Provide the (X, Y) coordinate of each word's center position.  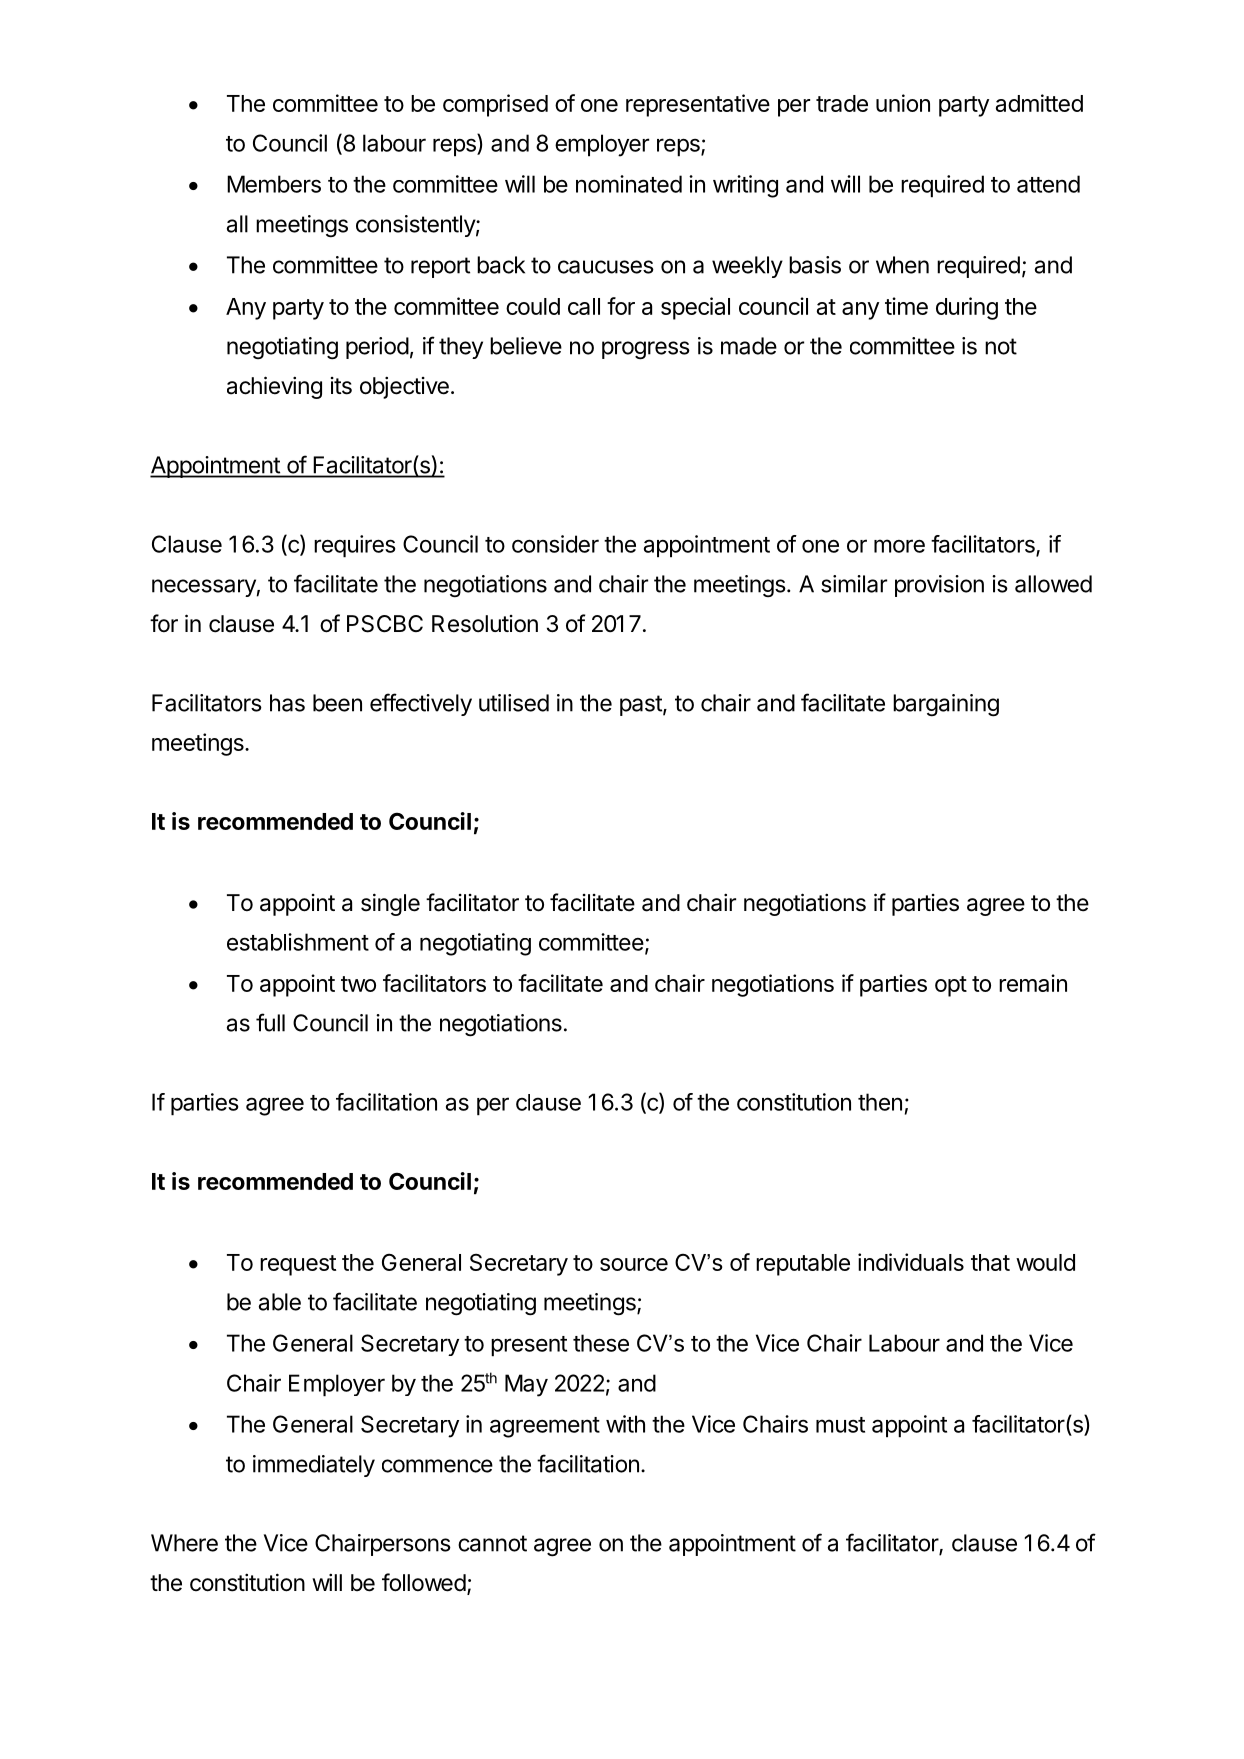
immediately (314, 1466)
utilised (514, 703)
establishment (298, 942)
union (903, 103)
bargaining (946, 705)
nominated (629, 184)
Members (274, 184)
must (840, 1425)
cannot (492, 1543)
